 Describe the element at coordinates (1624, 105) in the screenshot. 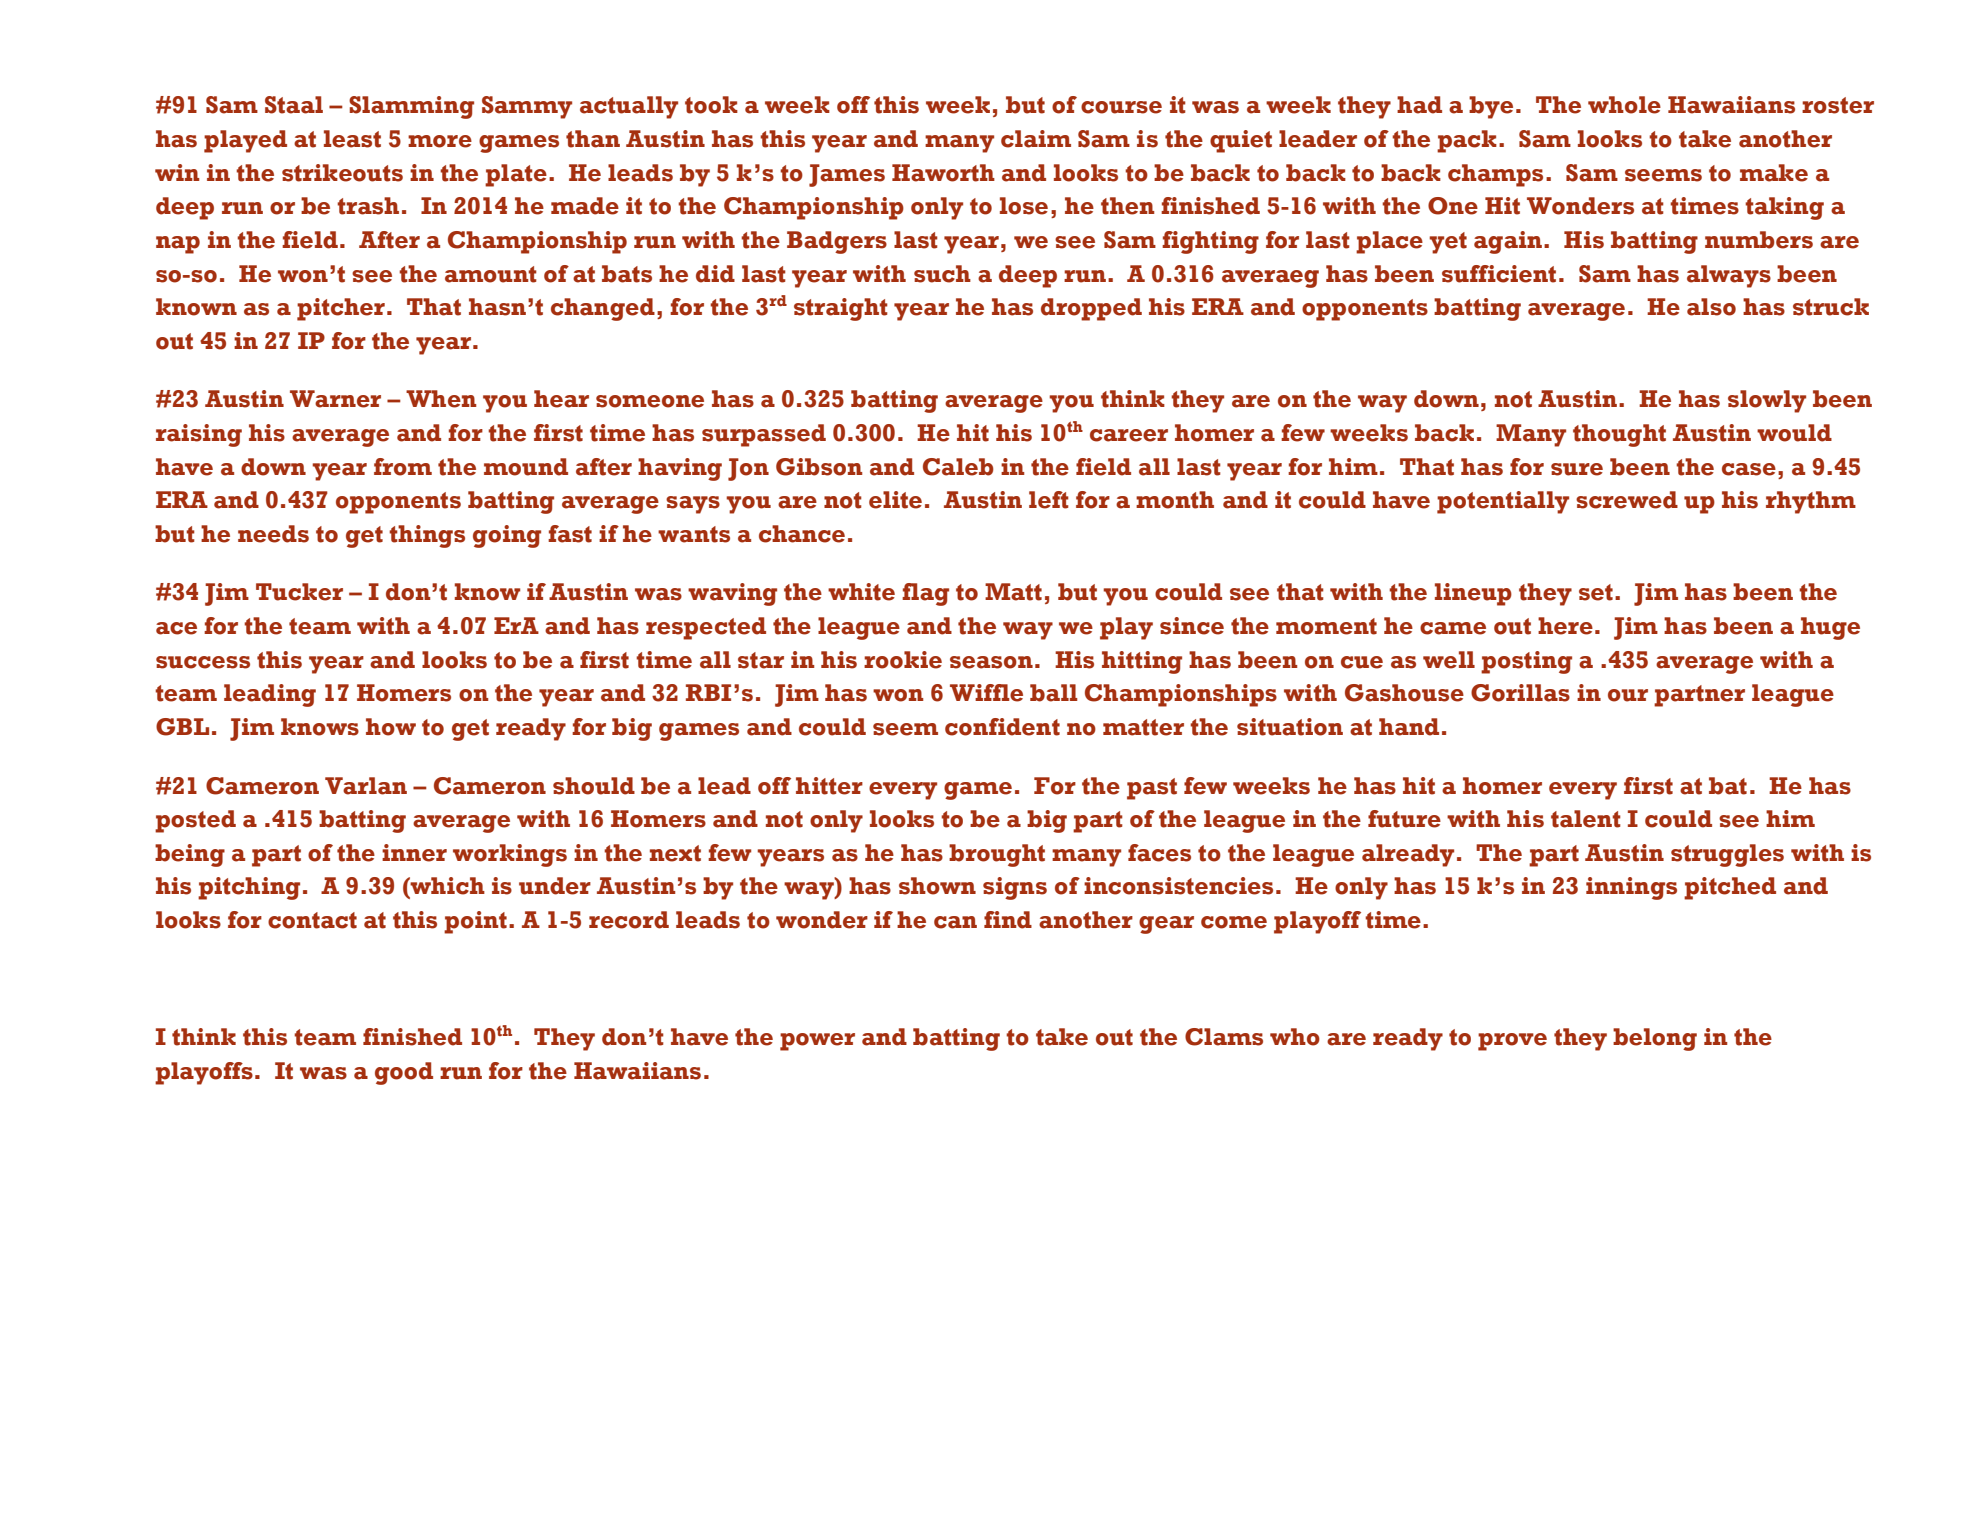

I see `whole` at that location.
